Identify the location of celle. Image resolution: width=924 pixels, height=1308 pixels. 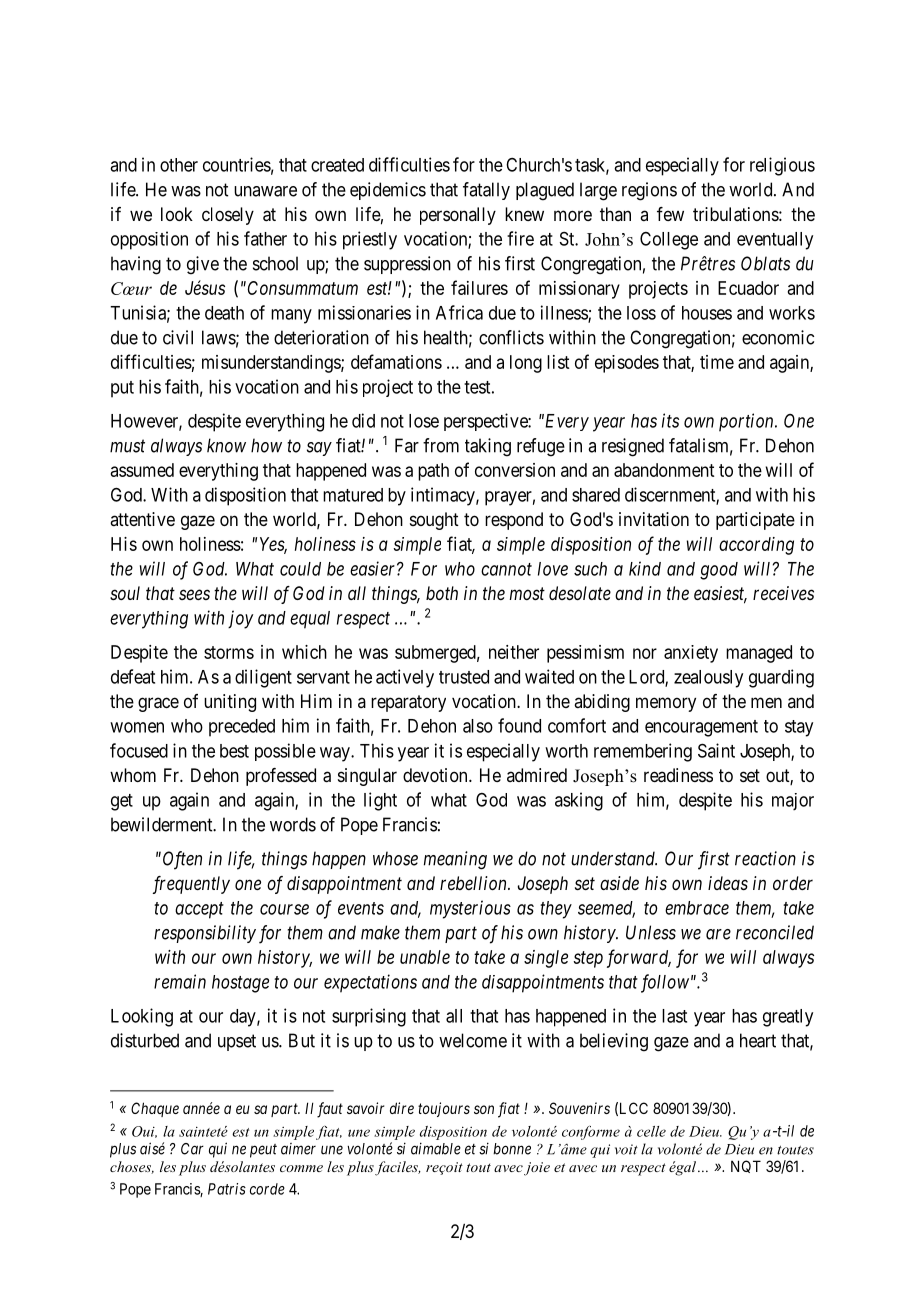
(651, 1131).
